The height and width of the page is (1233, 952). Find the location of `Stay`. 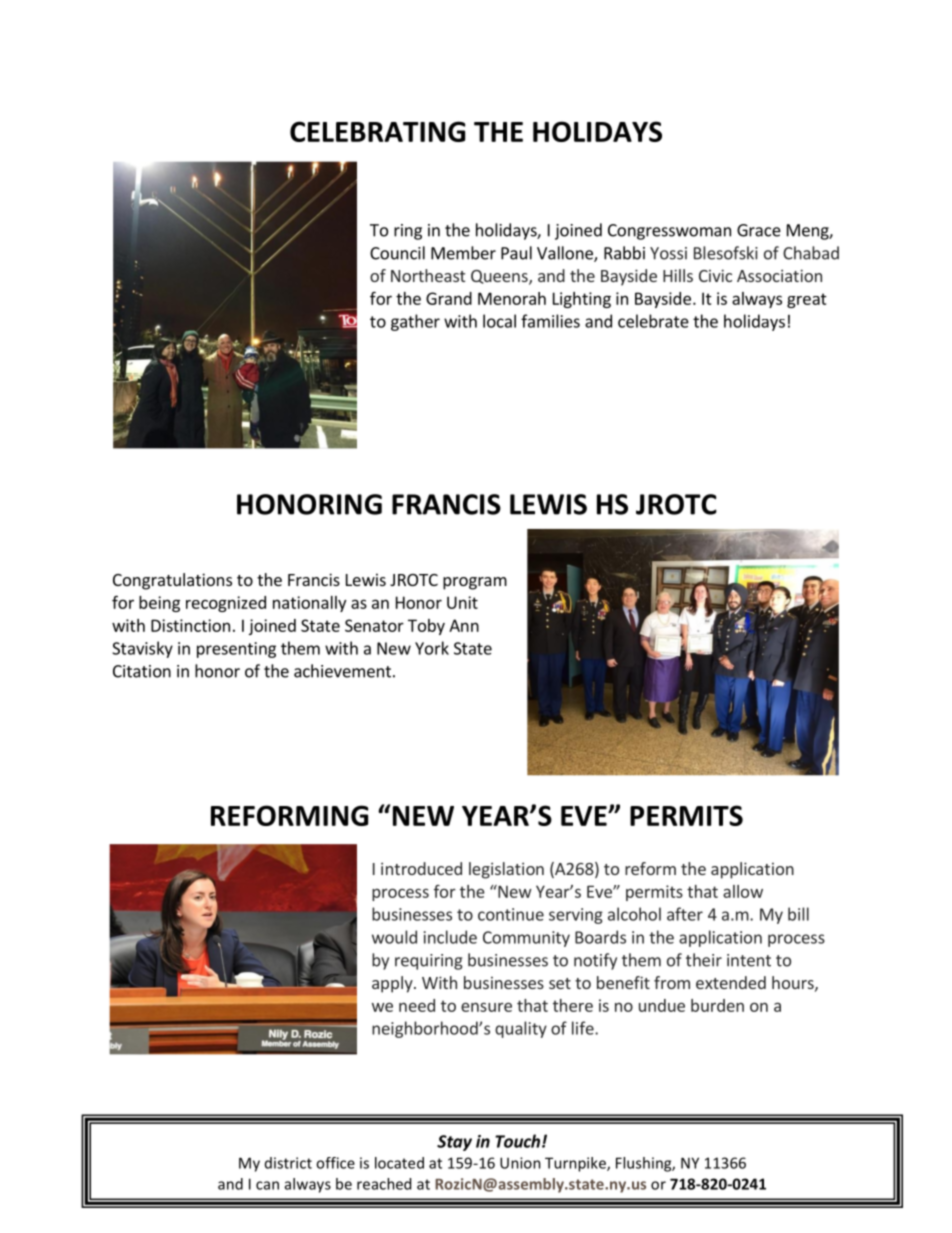

Stay is located at coordinates (454, 1143).
